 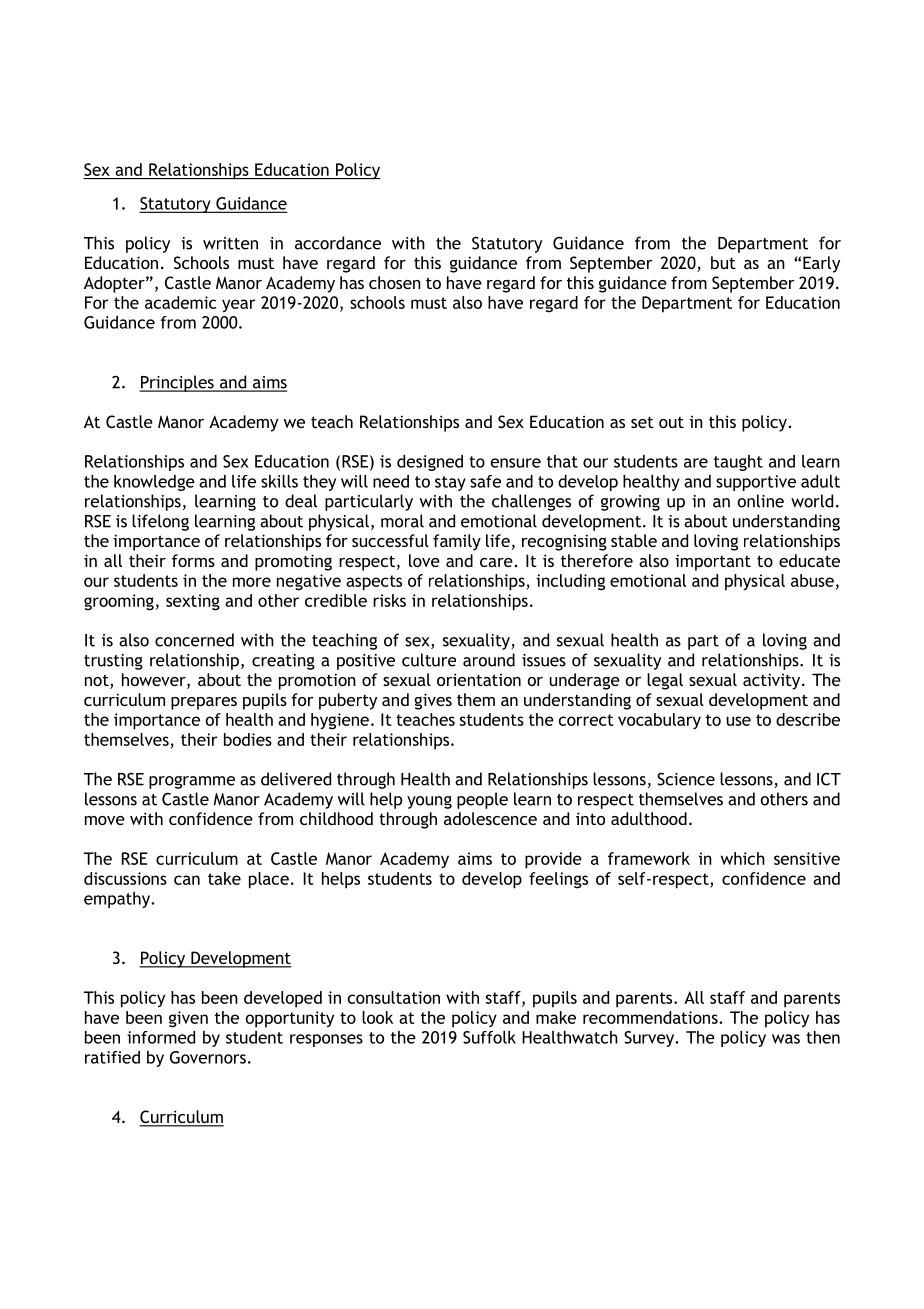 What do you see at coordinates (193, 560) in the page?
I see `forms` at bounding box center [193, 560].
